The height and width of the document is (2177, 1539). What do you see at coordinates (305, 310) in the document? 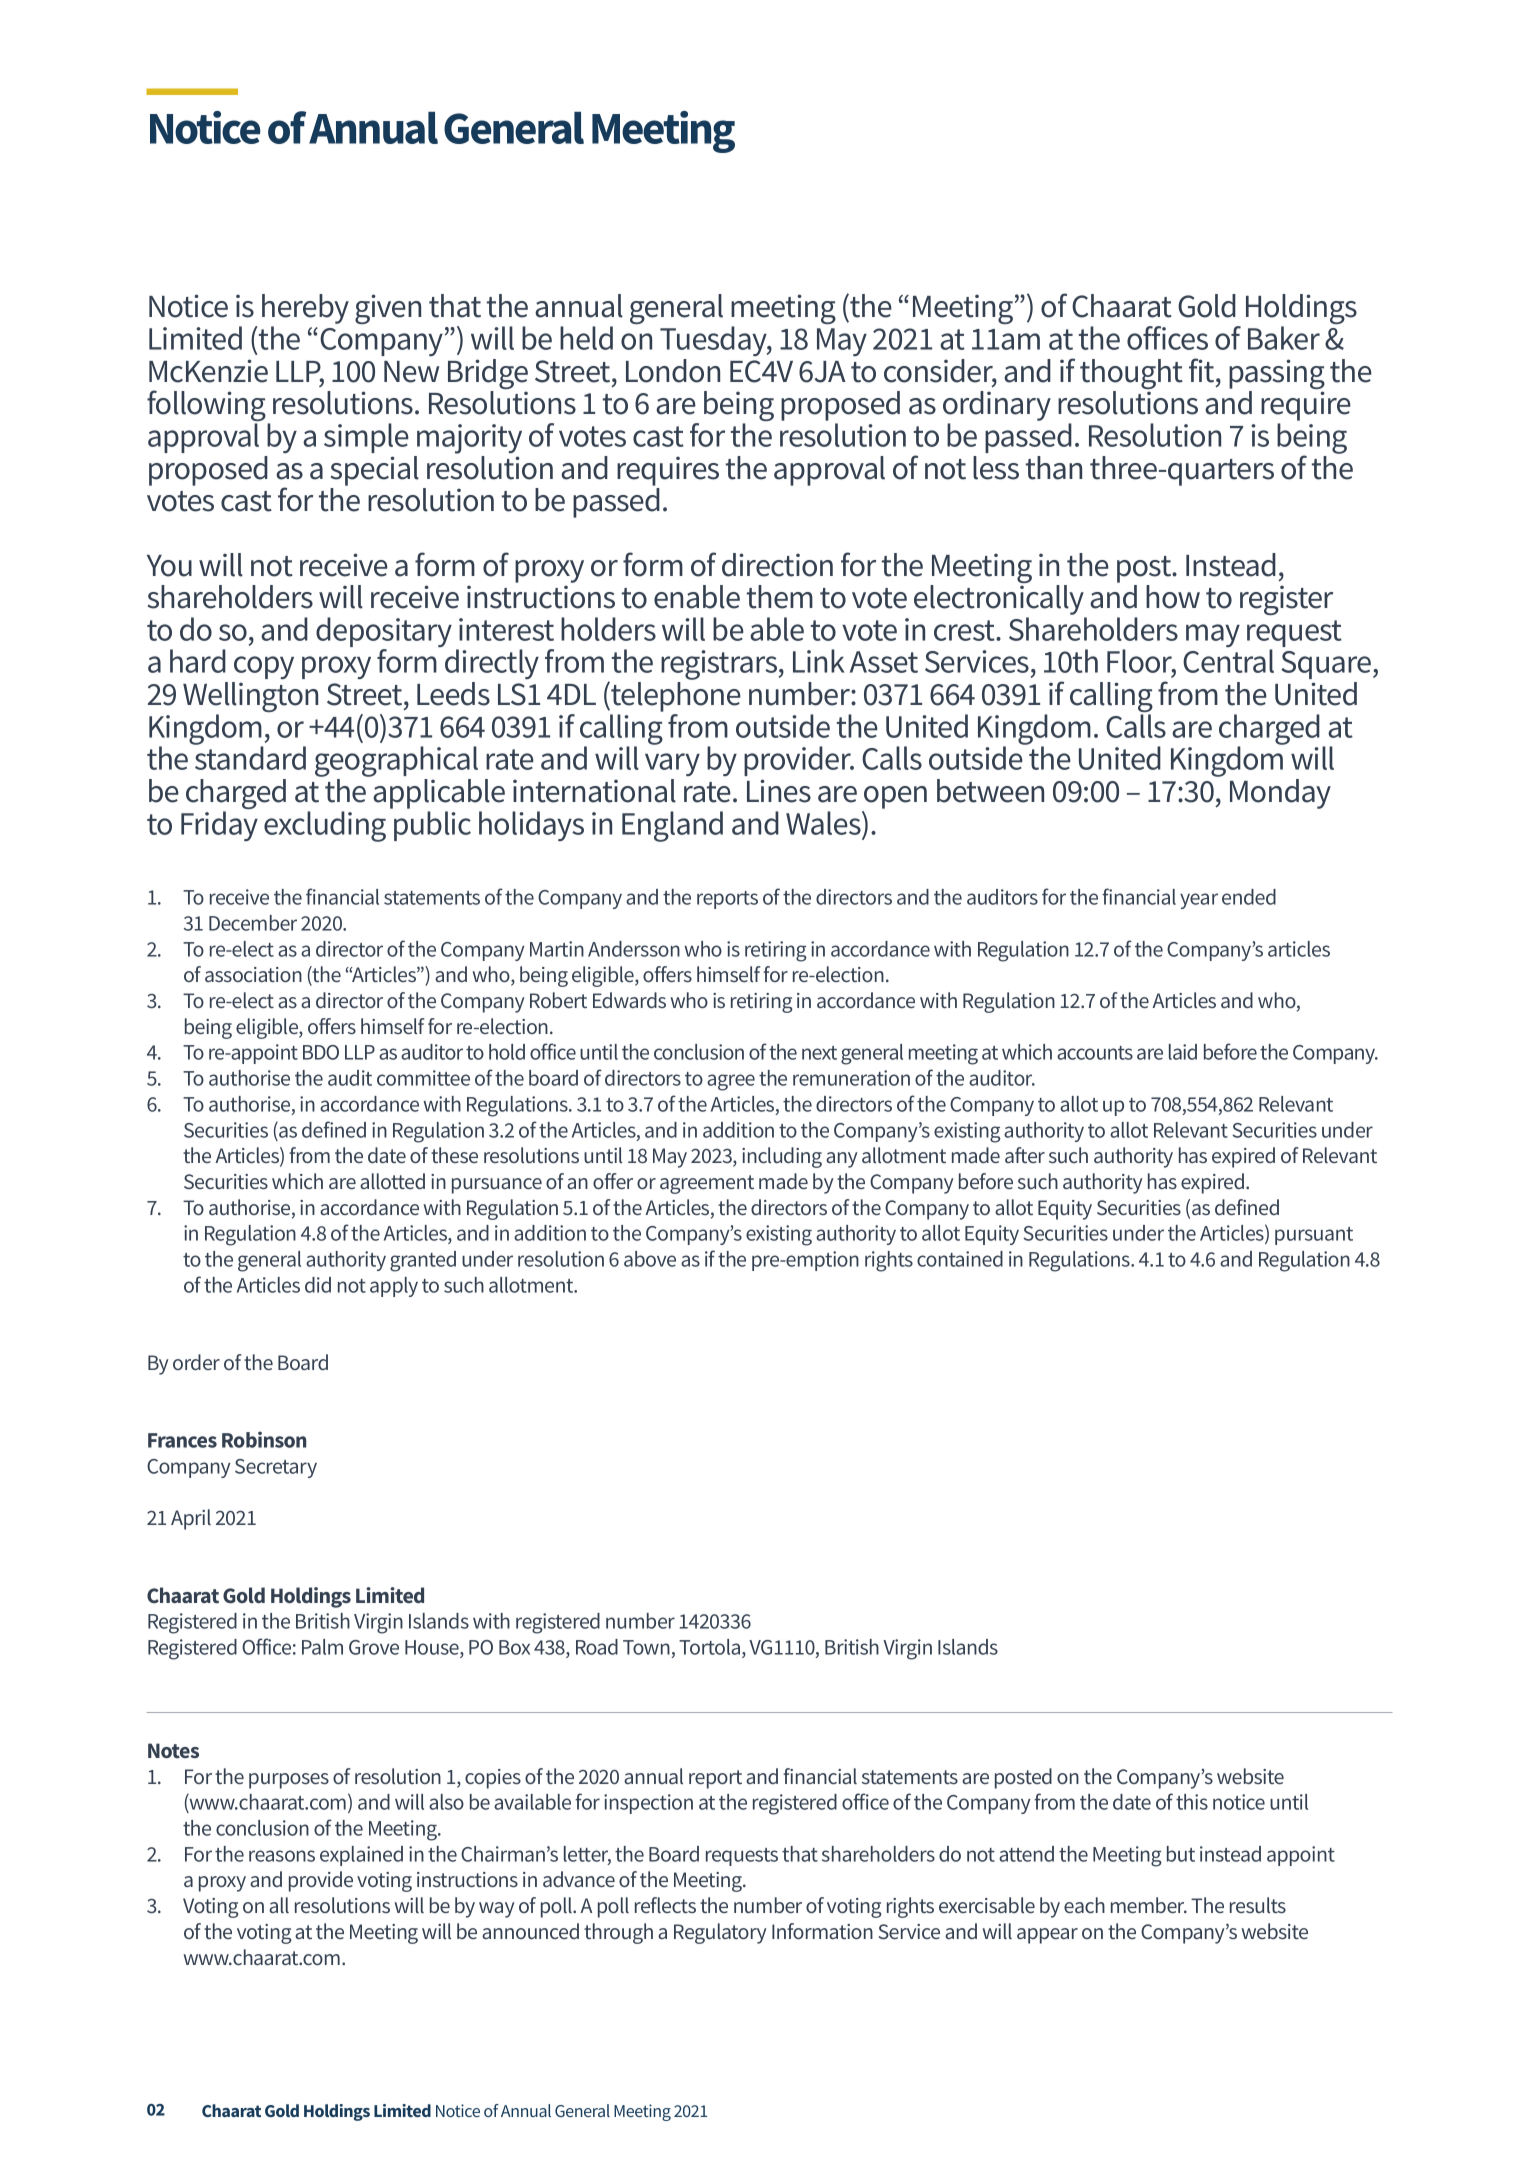
I see `hereby` at bounding box center [305, 310].
